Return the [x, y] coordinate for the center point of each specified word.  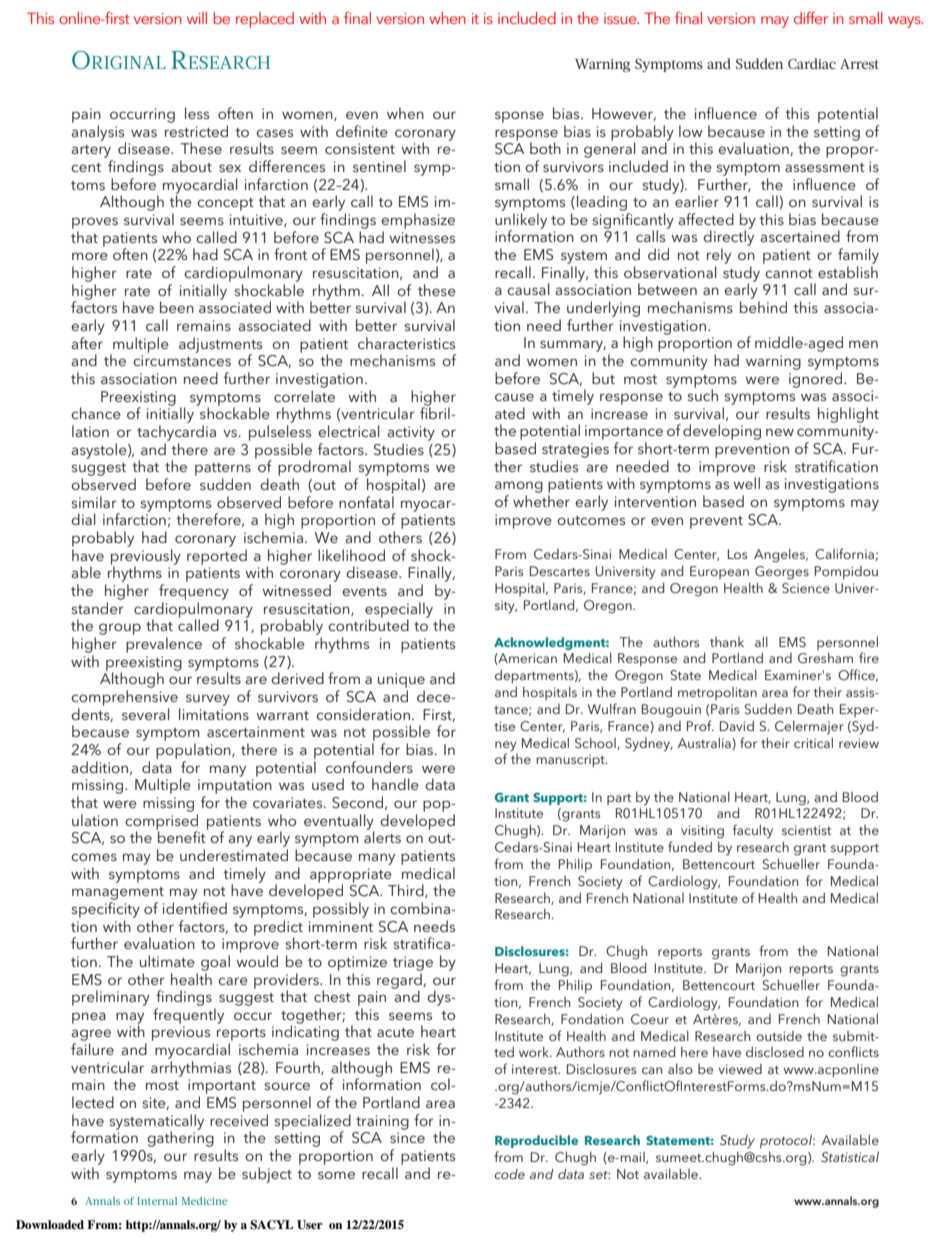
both [545, 148]
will [197, 18]
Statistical [850, 1157]
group [120, 629]
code [509, 1174]
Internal [157, 1201]
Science [806, 588]
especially [399, 611]
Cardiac [812, 63]
